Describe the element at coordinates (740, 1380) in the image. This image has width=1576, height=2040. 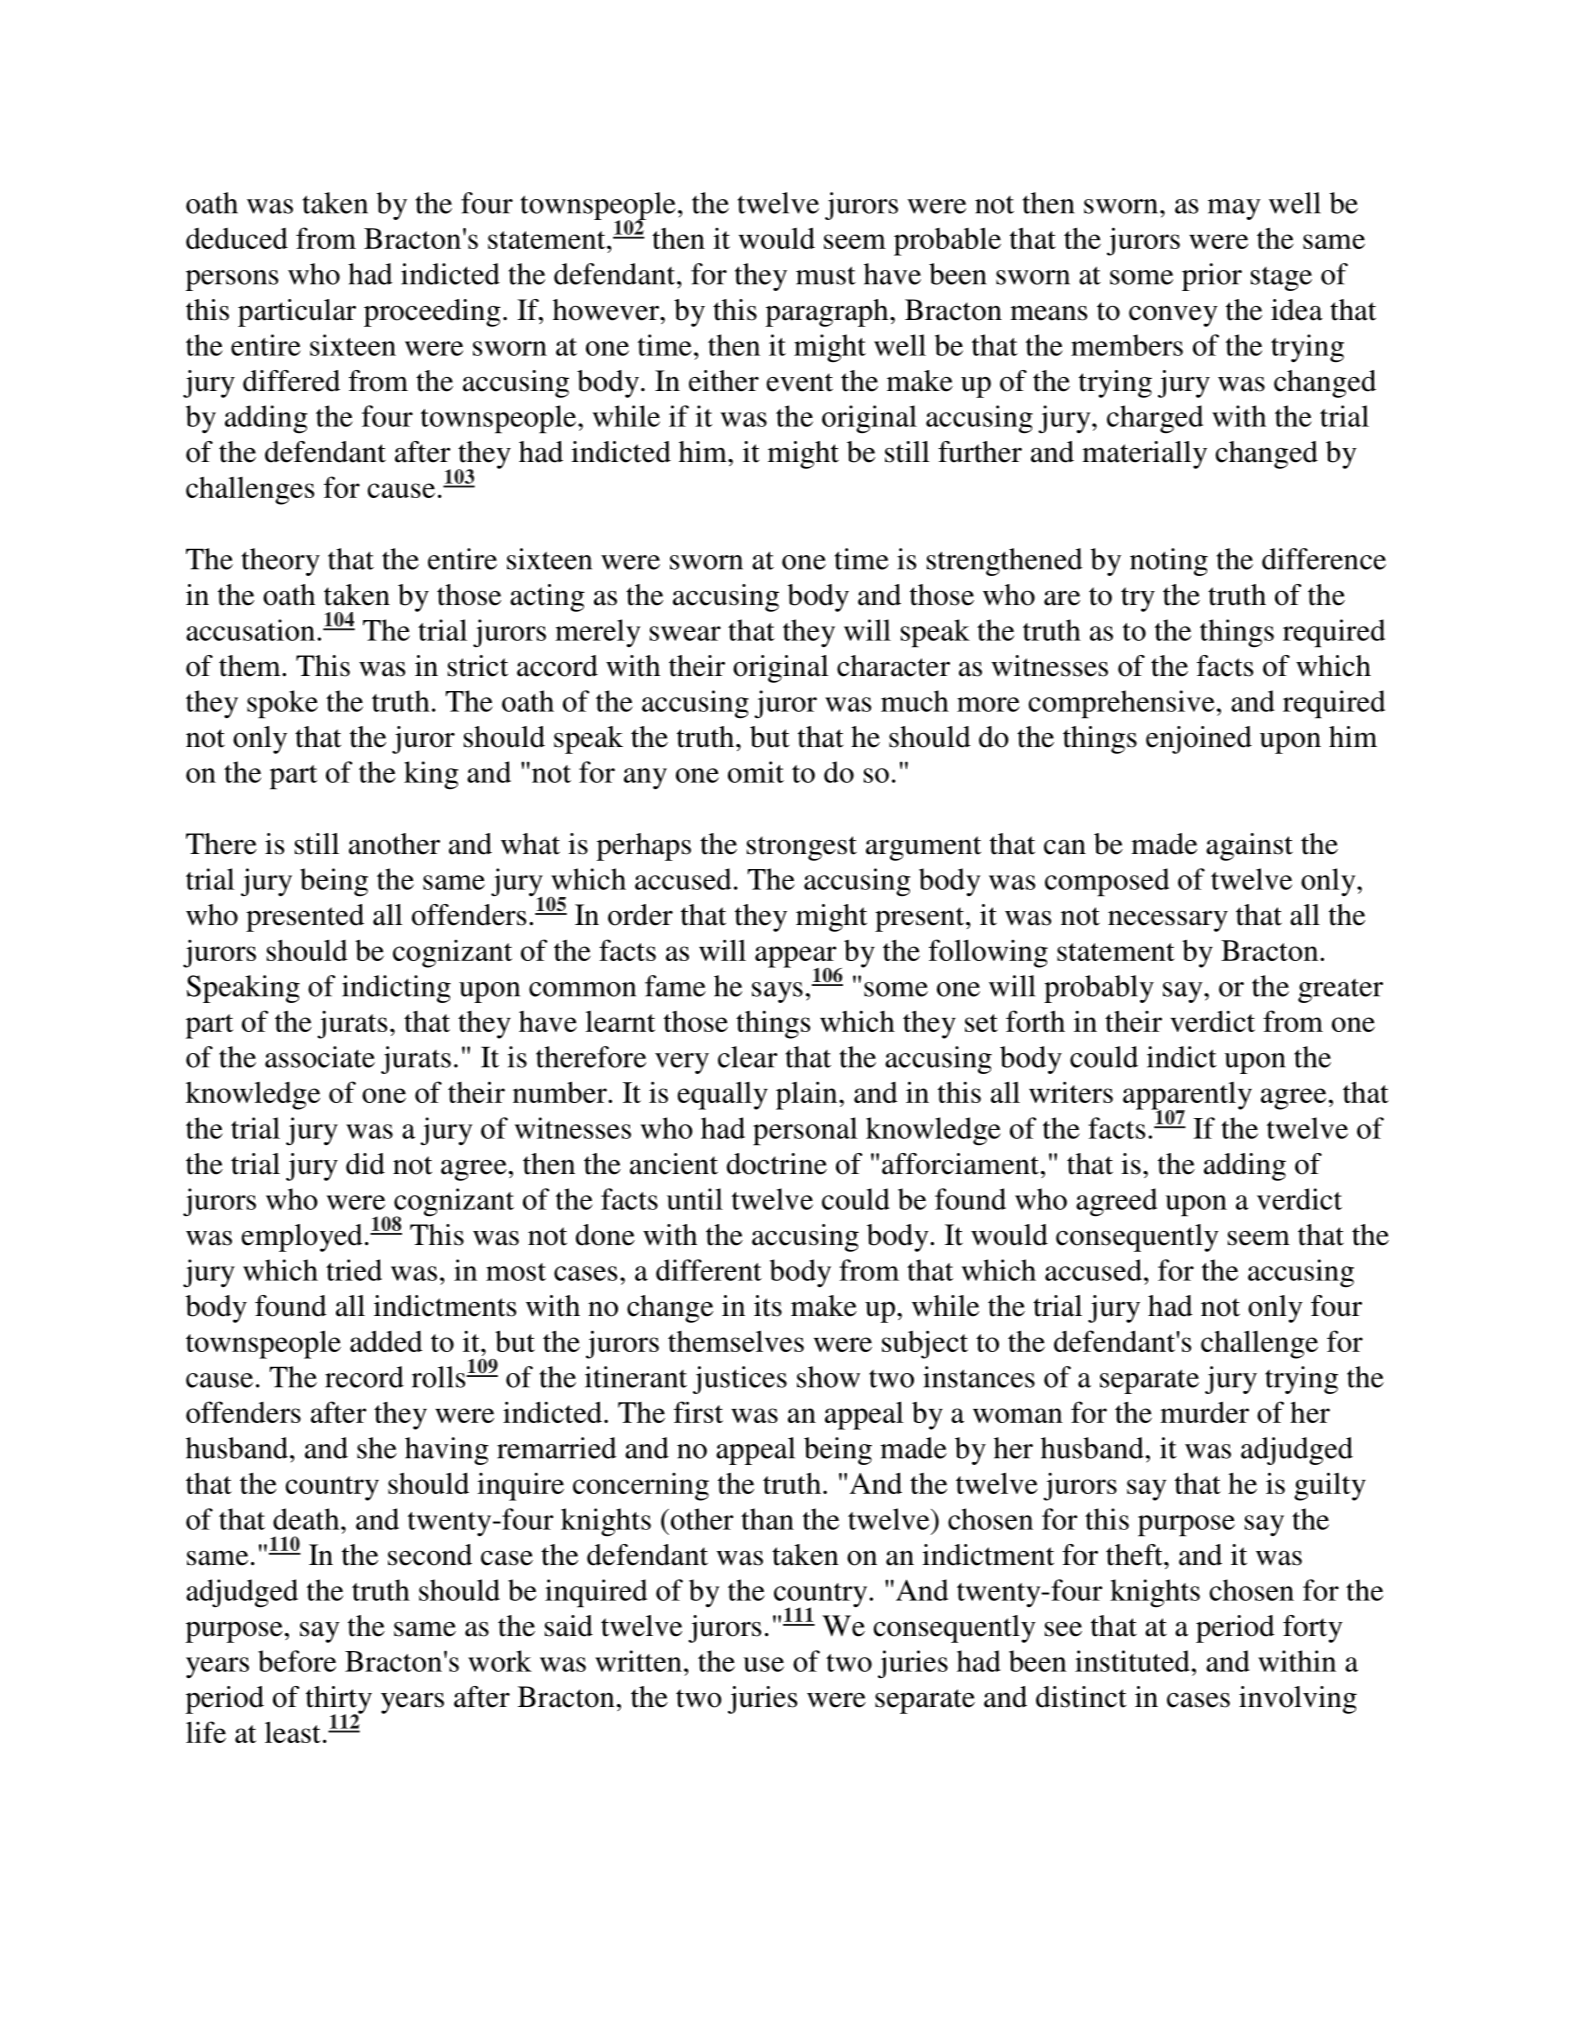
I see `justices` at that location.
